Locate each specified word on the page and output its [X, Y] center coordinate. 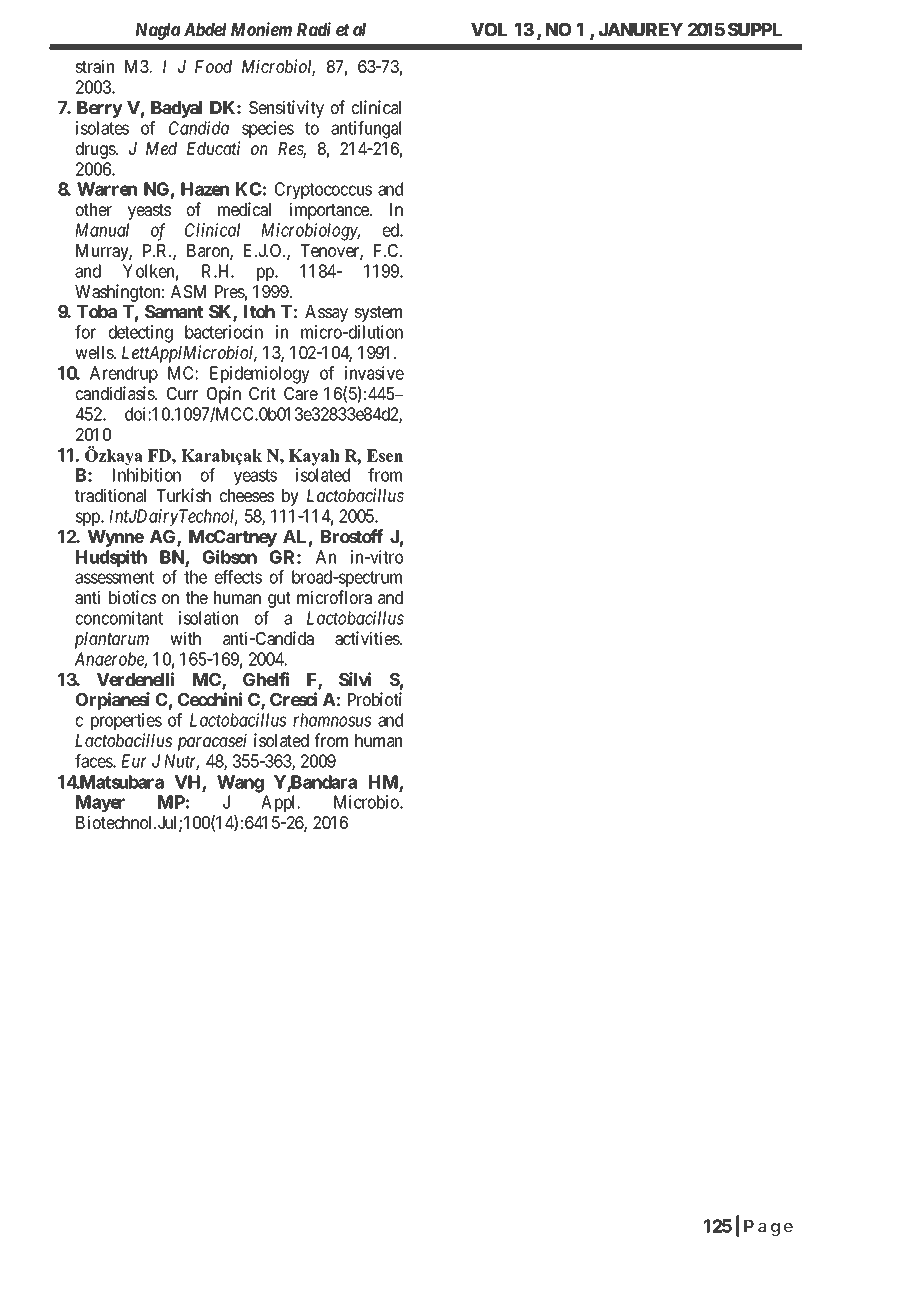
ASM [188, 291]
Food [213, 66]
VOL [489, 29]
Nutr [181, 762]
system [378, 314]
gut [279, 600]
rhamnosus [332, 720]
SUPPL [755, 29]
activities [368, 638]
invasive [374, 373]
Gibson [230, 557]
